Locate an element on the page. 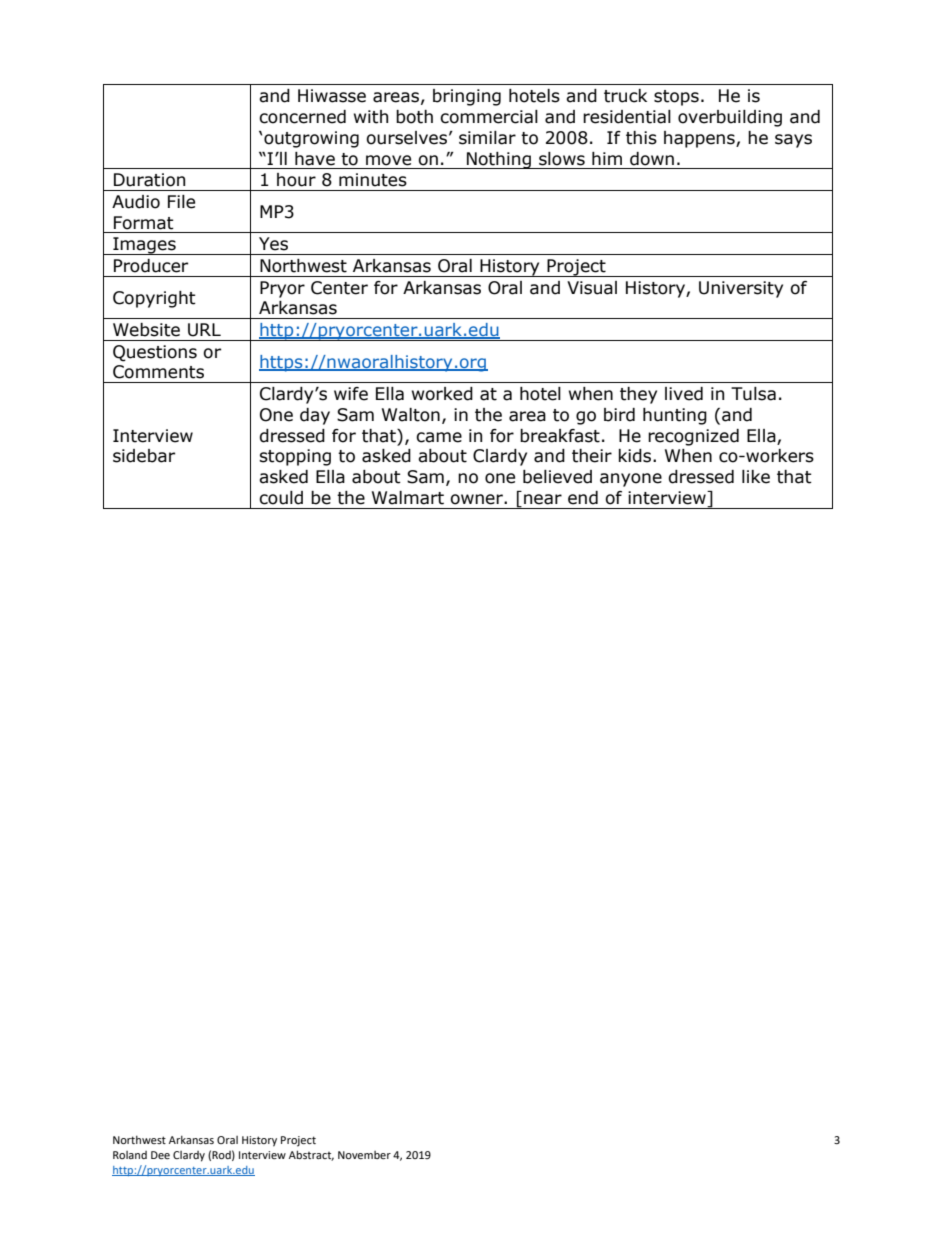 Image resolution: width=952 pixels, height=1233 pixels. Dee is located at coordinates (160, 1155).
